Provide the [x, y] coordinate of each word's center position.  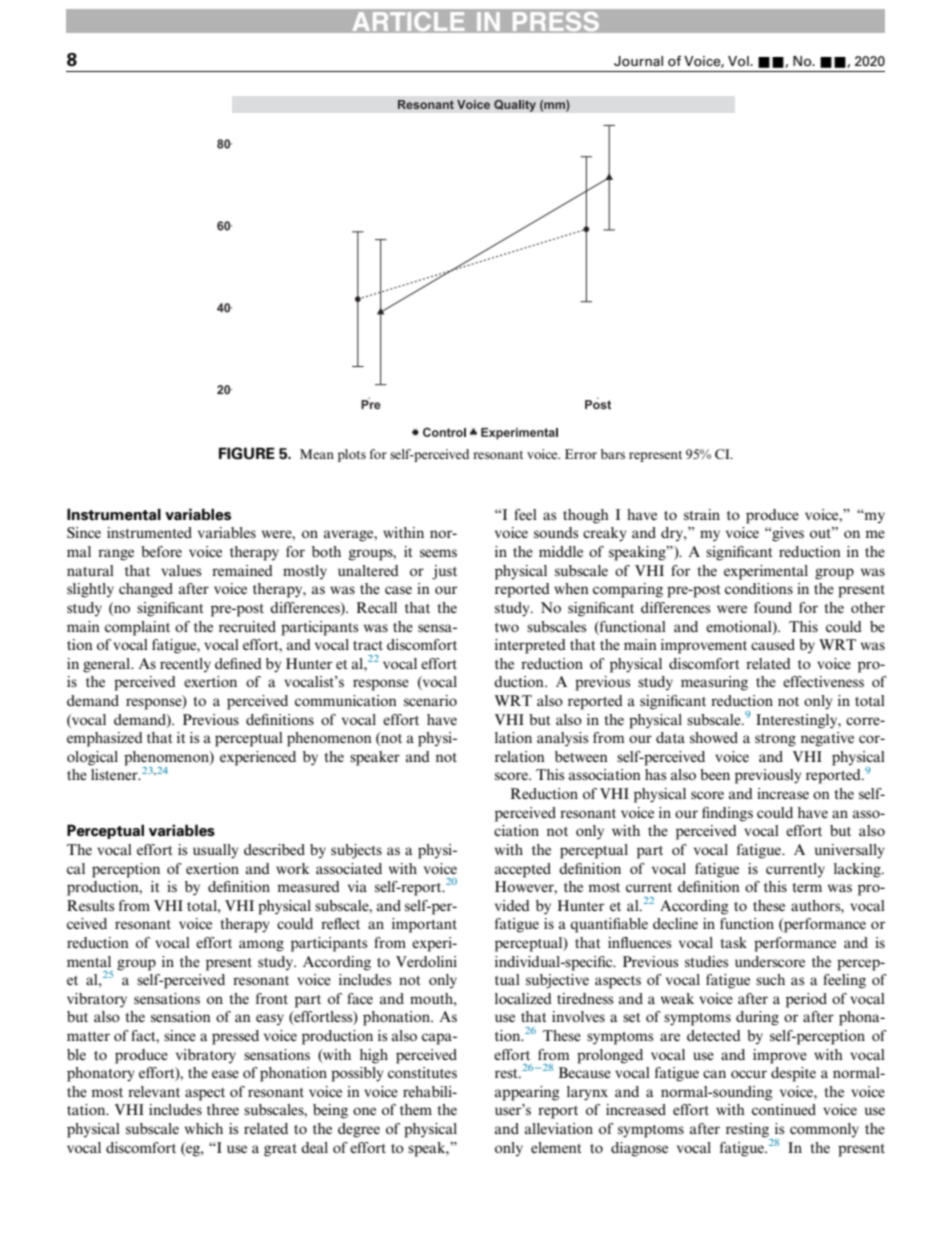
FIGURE [247, 453]
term [807, 887]
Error [581, 454]
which [204, 1128]
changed [146, 590]
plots [352, 455]
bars [613, 454]
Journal [638, 61]
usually [216, 851]
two [507, 627]
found [773, 607]
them [416, 1109]
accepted [523, 870]
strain [702, 514]
